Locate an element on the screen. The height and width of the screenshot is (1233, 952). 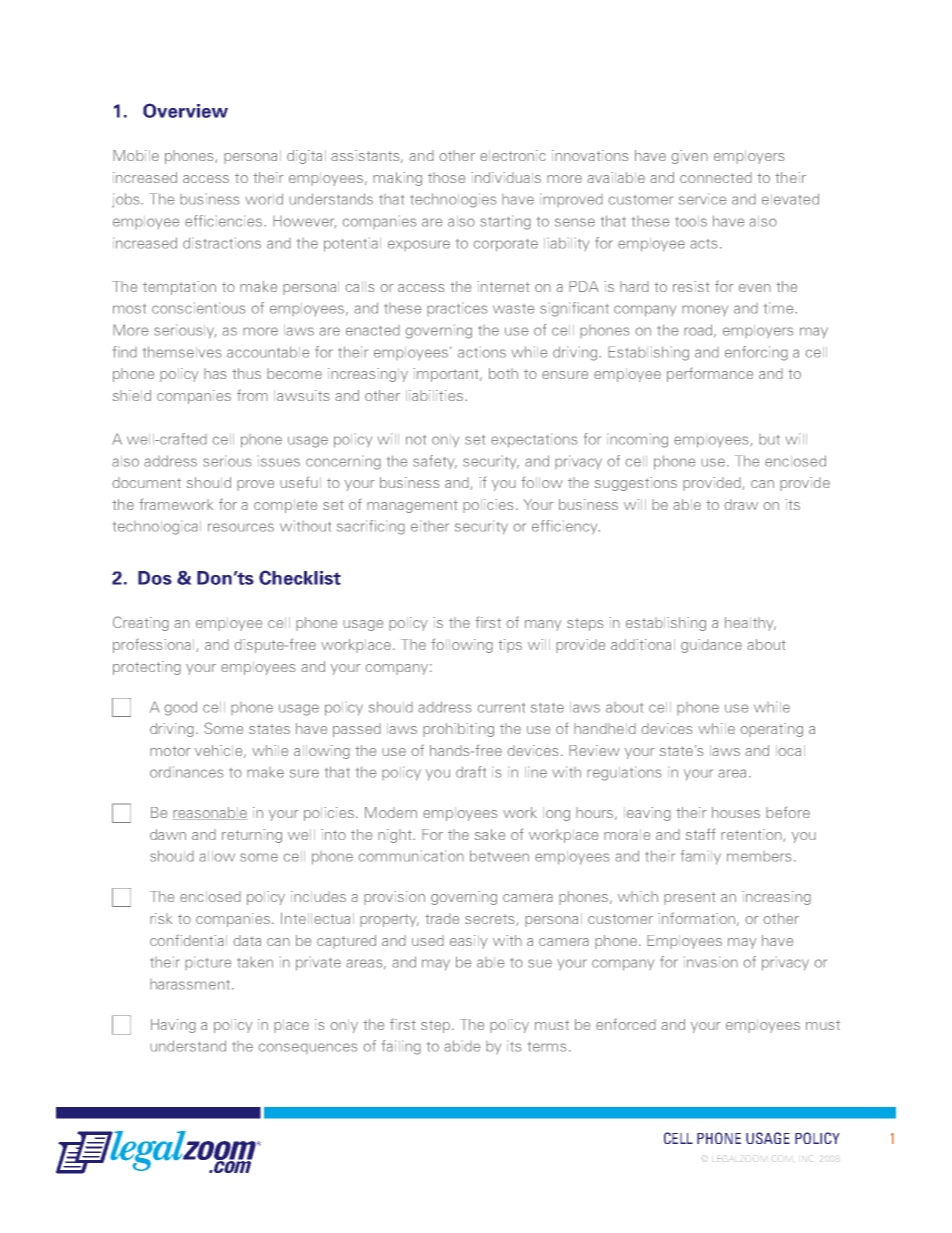
operating is located at coordinates (771, 730).
